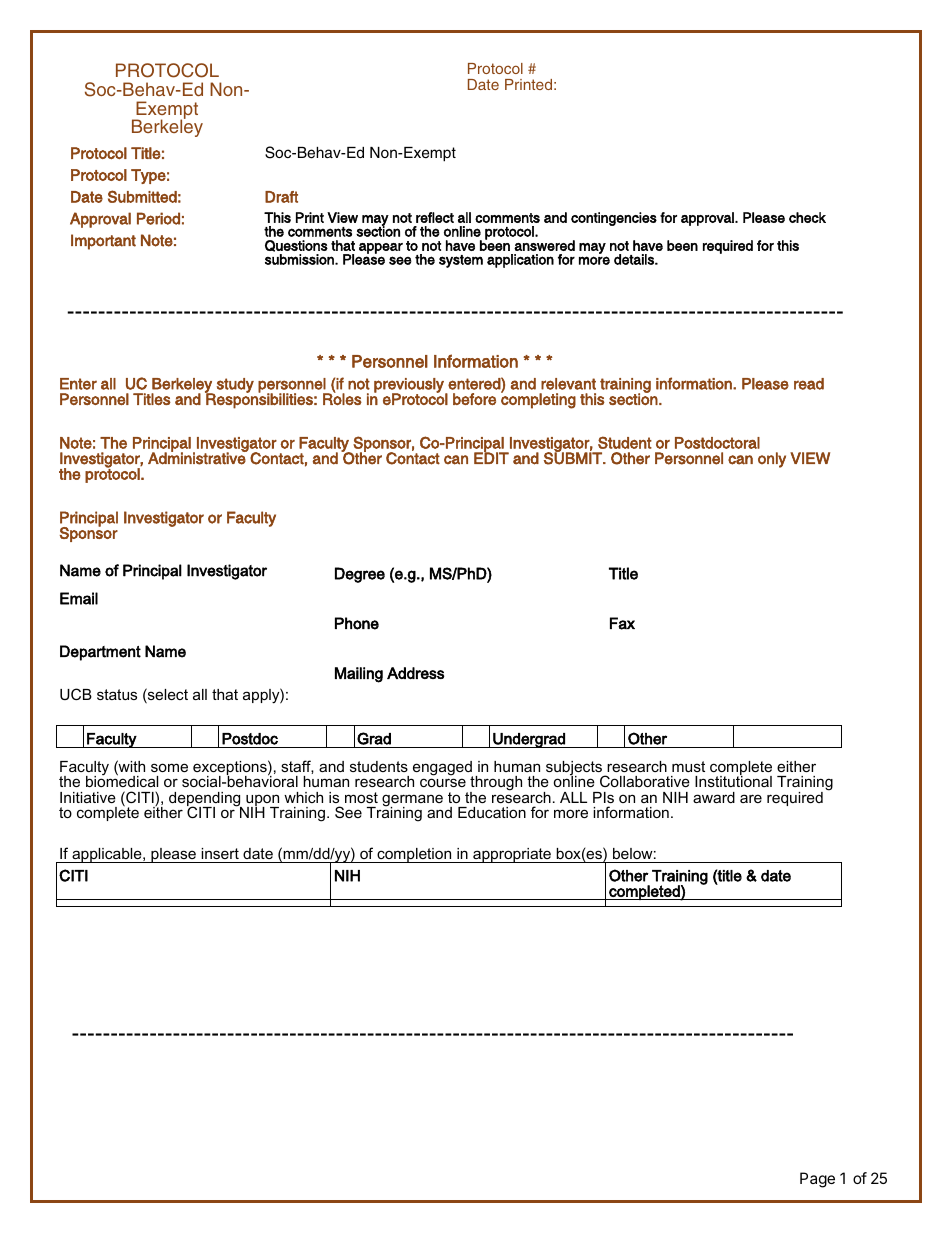 This screenshot has width=952, height=1233. I want to click on Address, so click(415, 673).
